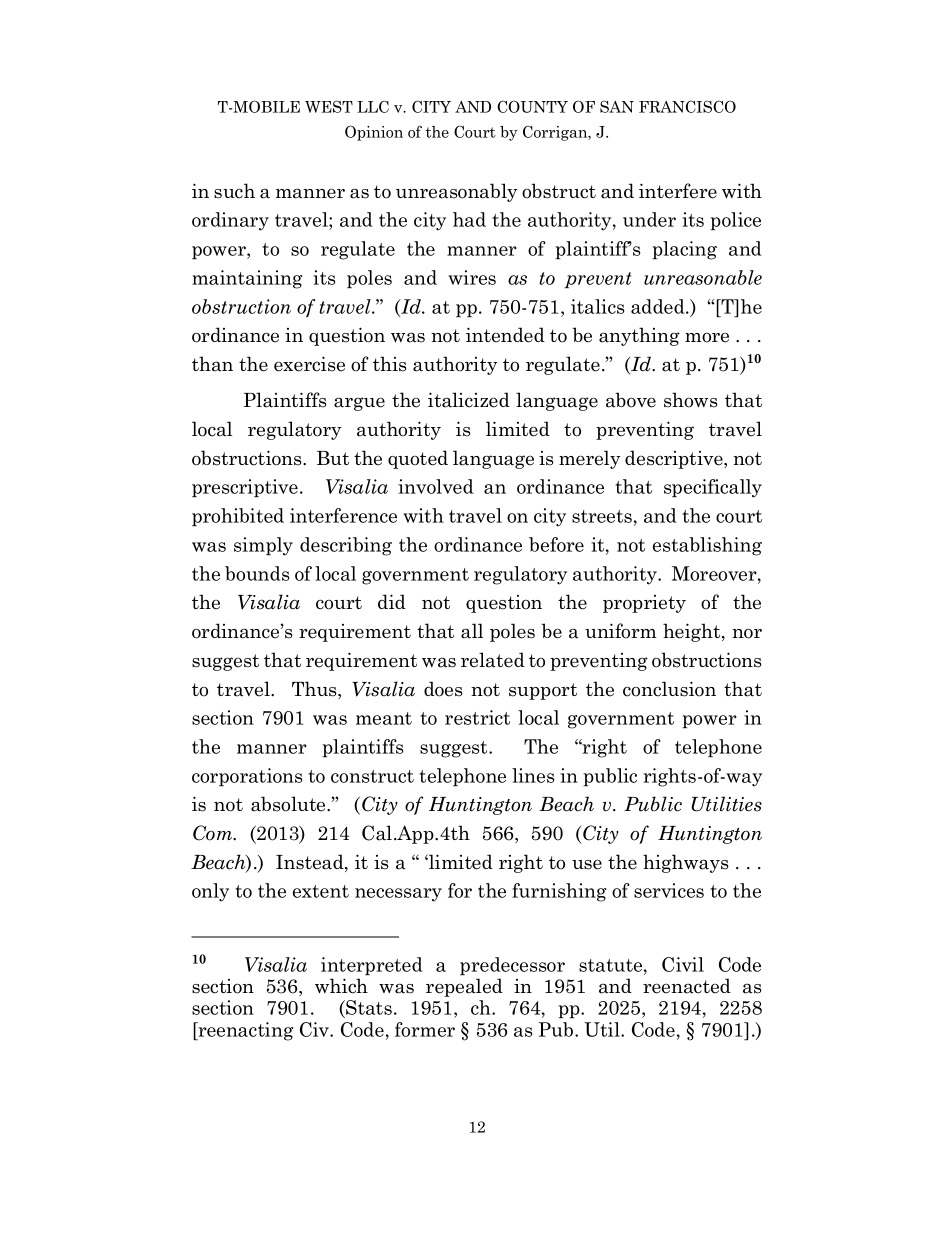 This screenshot has width=952, height=1233. Describe the element at coordinates (257, 573) in the screenshot. I see `bounds` at that location.
